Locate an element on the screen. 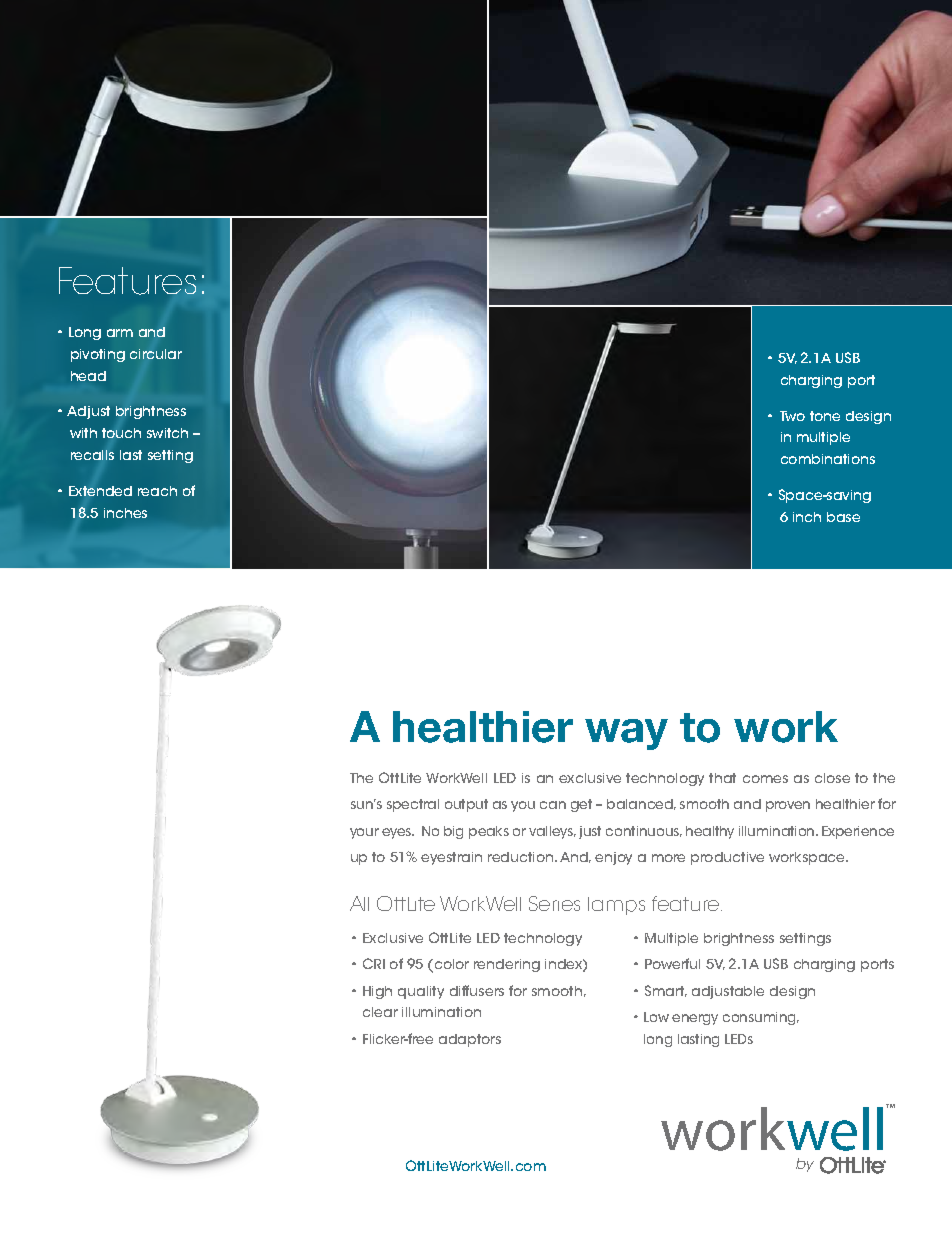 Image resolution: width=952 pixels, height=1233 pixels. Two is located at coordinates (792, 416).
